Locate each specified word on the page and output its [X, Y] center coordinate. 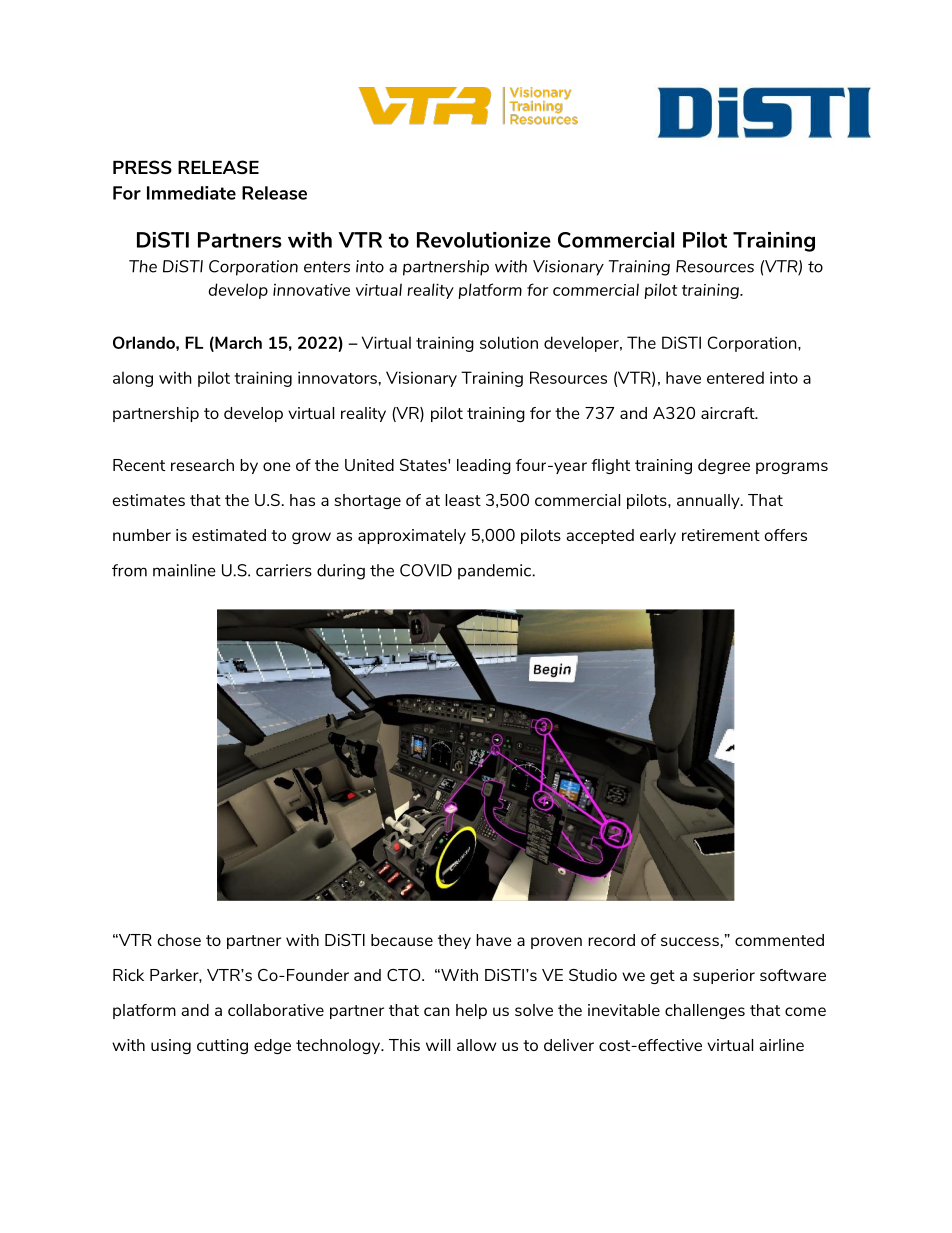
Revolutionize [484, 240]
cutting [222, 1046]
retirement [721, 535]
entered [735, 377]
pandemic [496, 572]
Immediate [191, 193]
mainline [184, 570]
